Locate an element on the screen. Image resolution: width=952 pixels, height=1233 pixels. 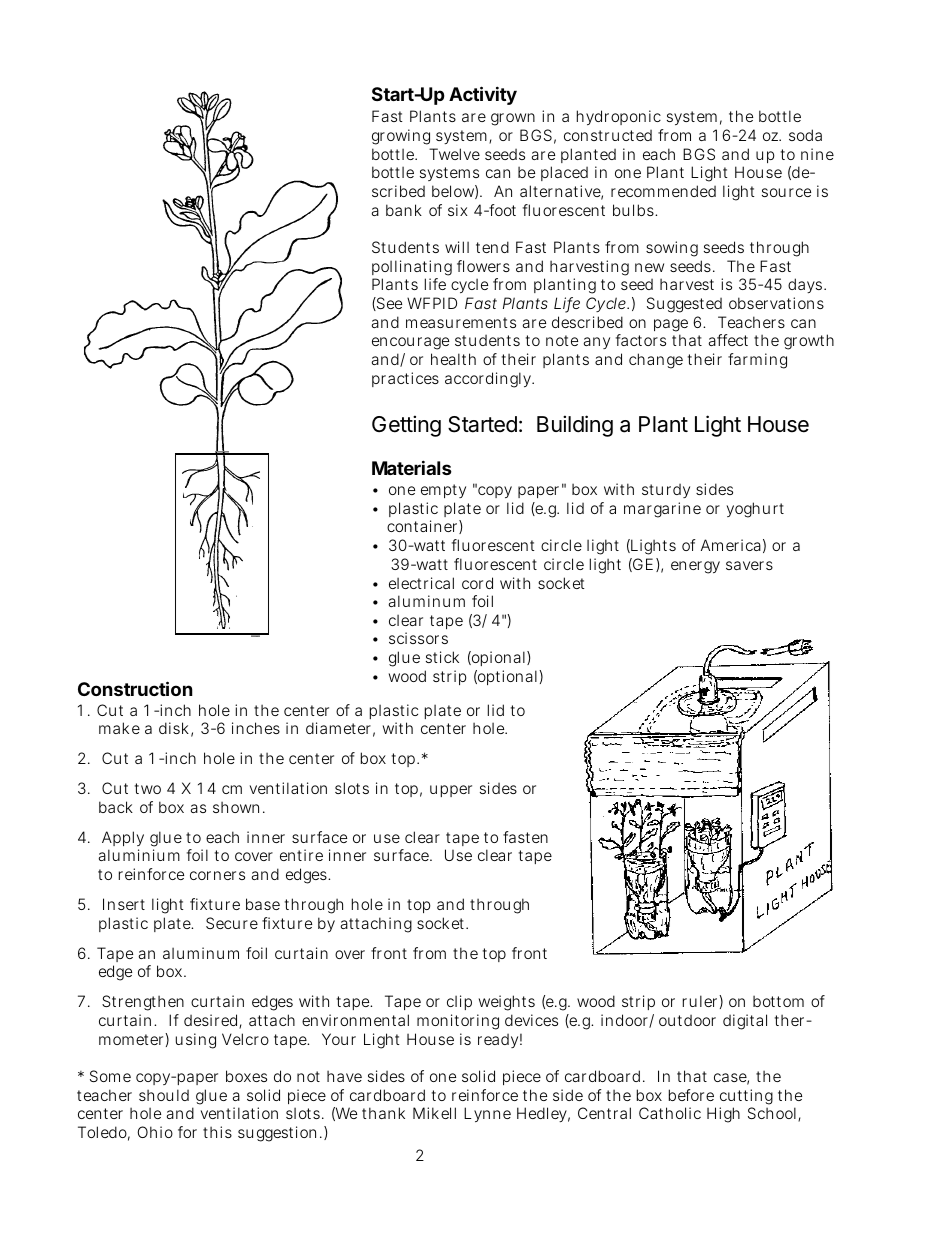
savers is located at coordinates (749, 565).
